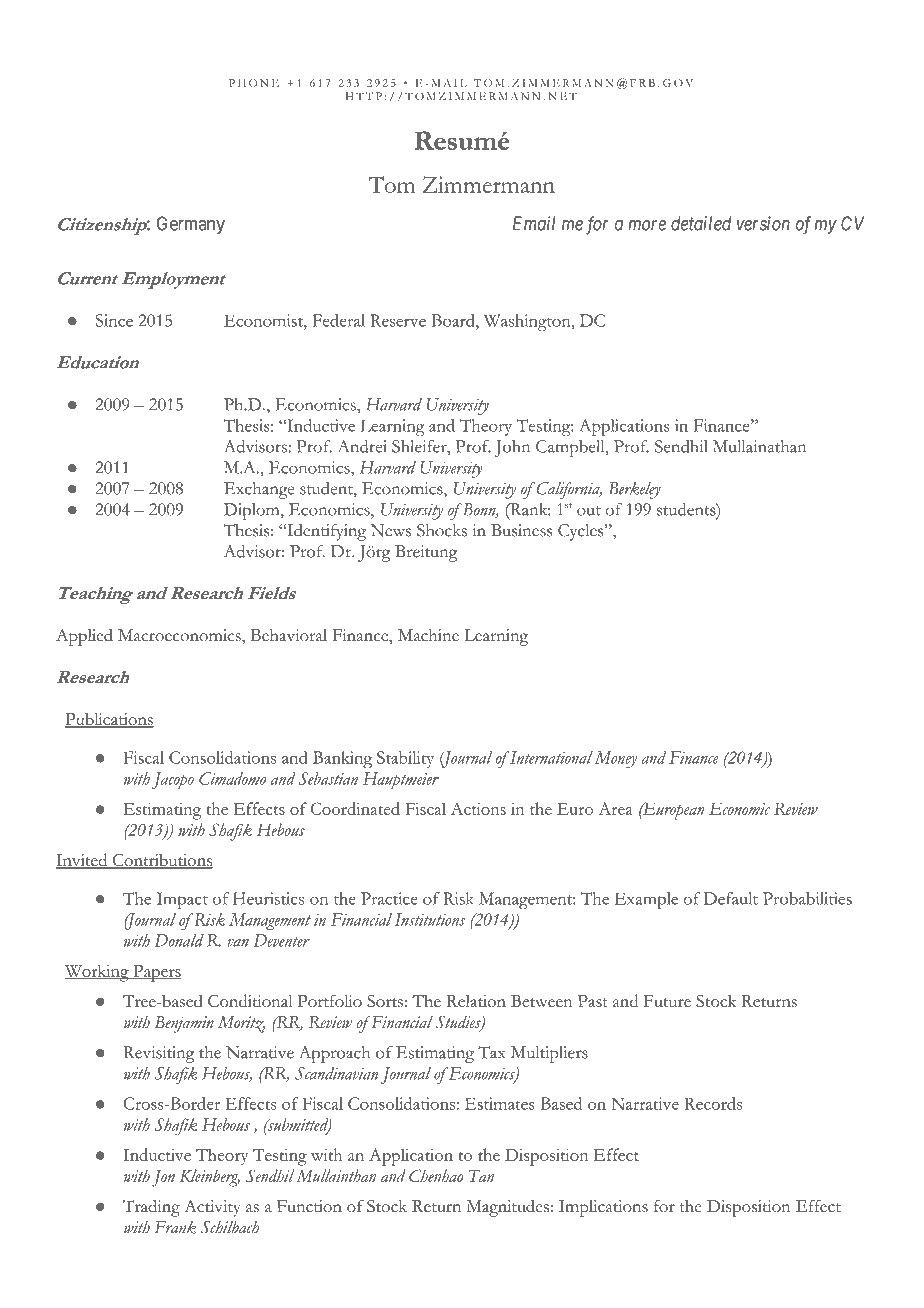  Describe the element at coordinates (191, 225) in the page. I see `Germany` at that location.
